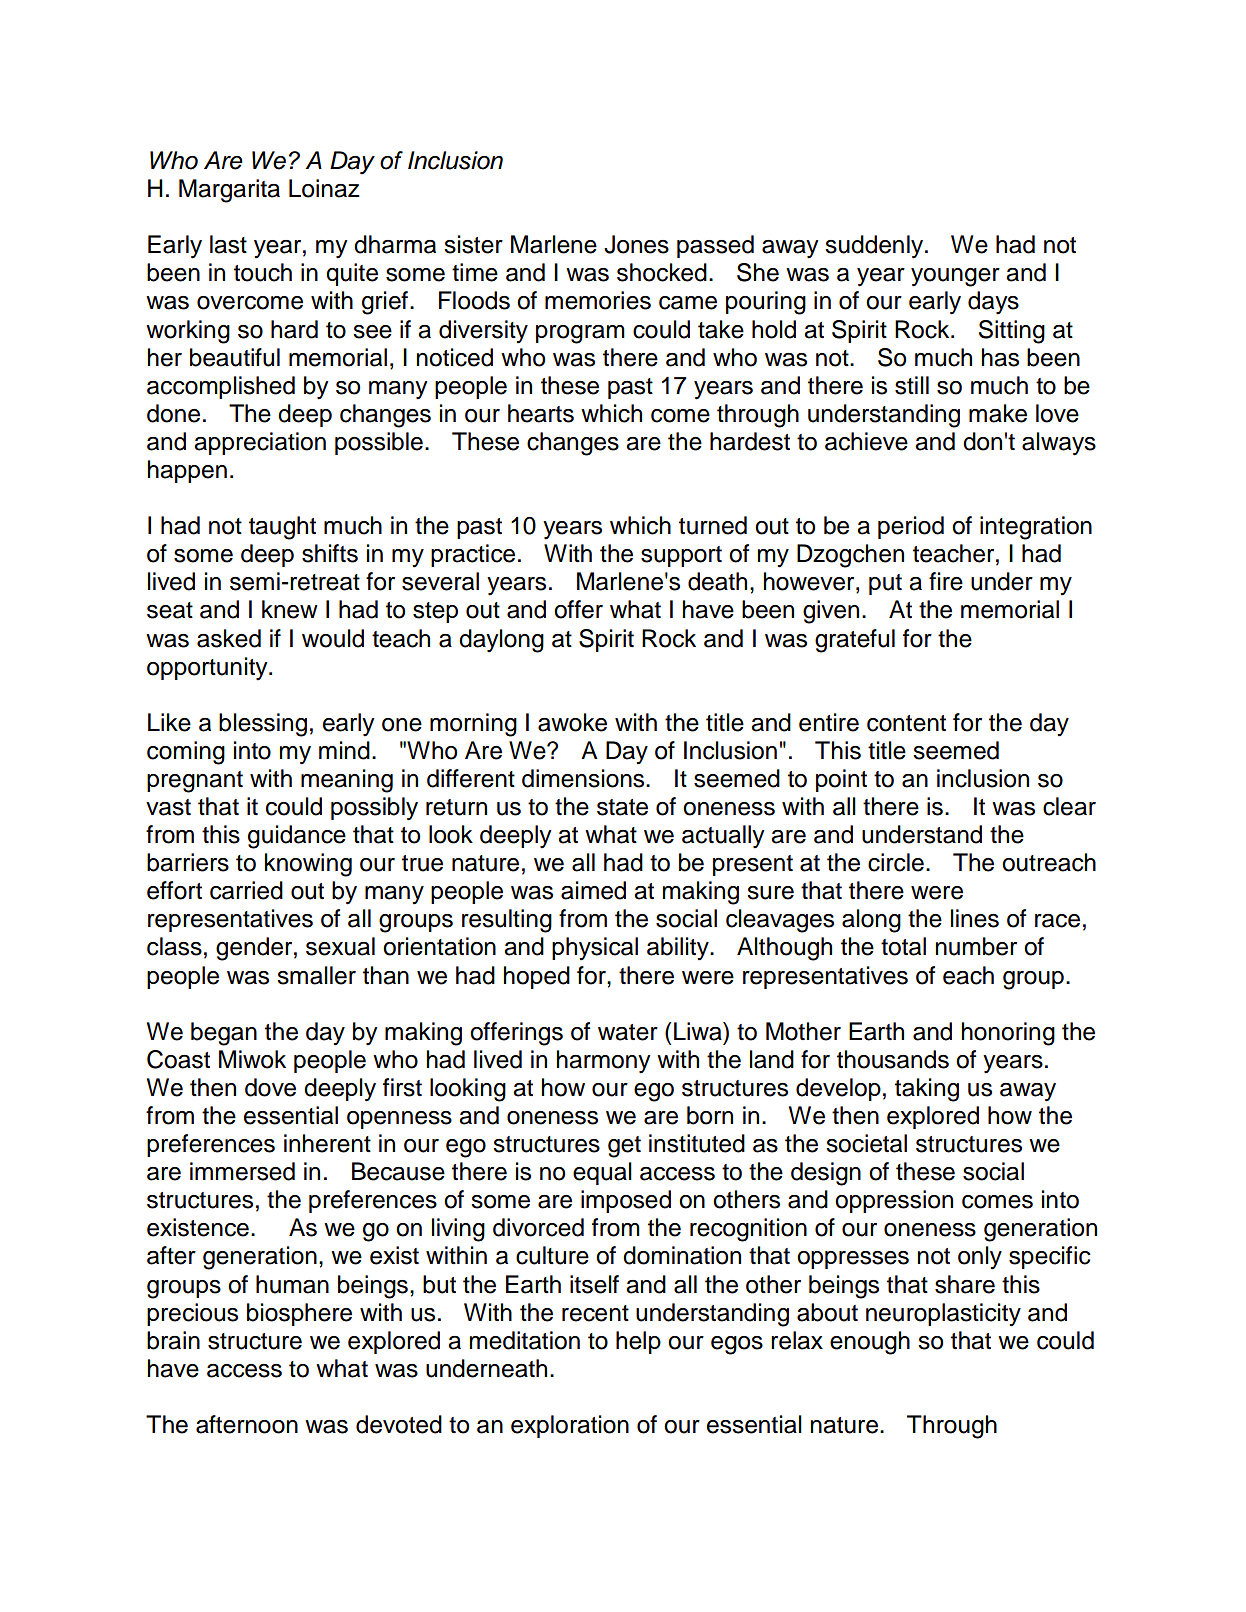  Describe the element at coordinates (870, 1343) in the page. I see `enough` at that location.
